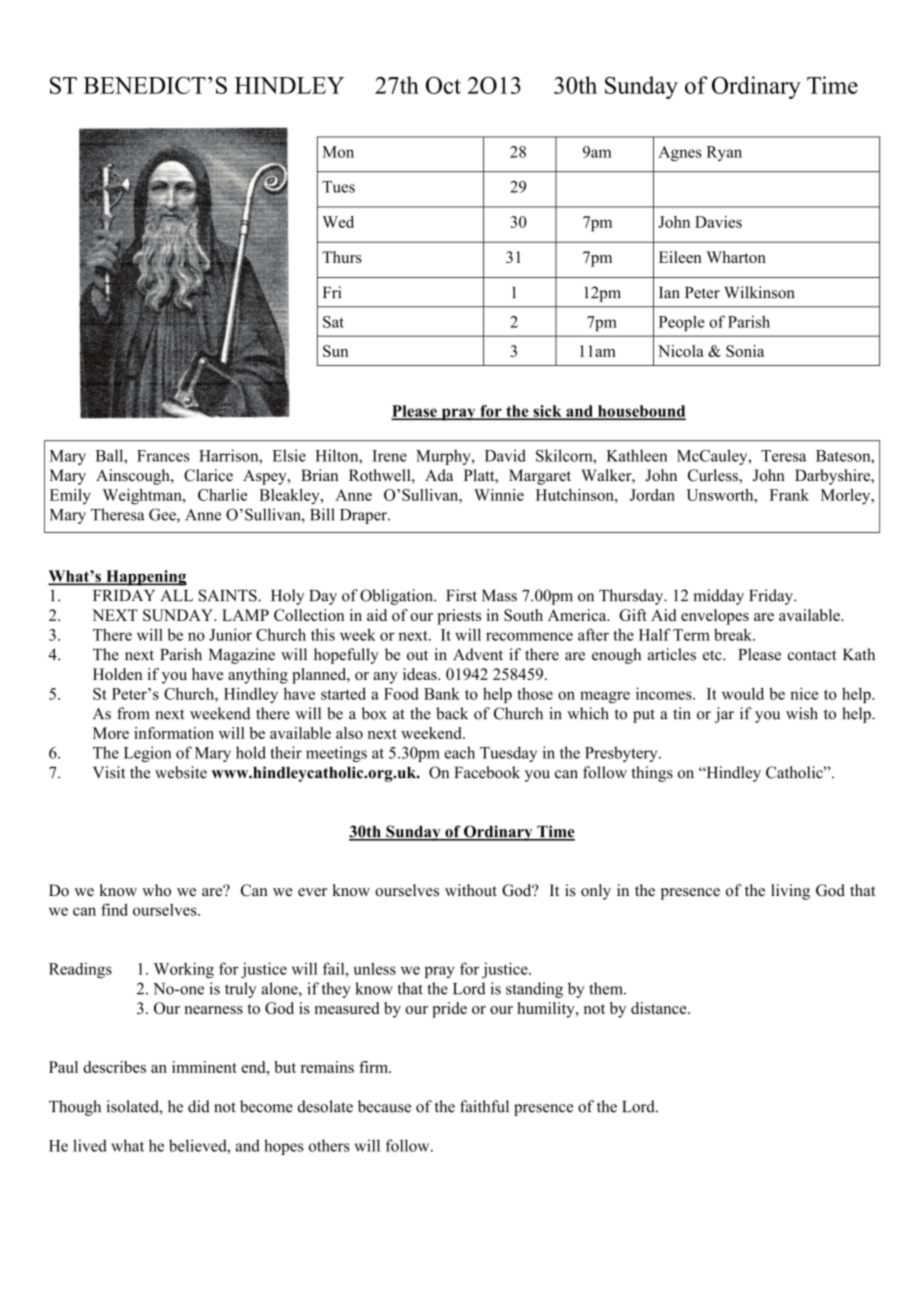 The image size is (924, 1308). Describe the element at coordinates (459, 617) in the image. I see `priests` at that location.
